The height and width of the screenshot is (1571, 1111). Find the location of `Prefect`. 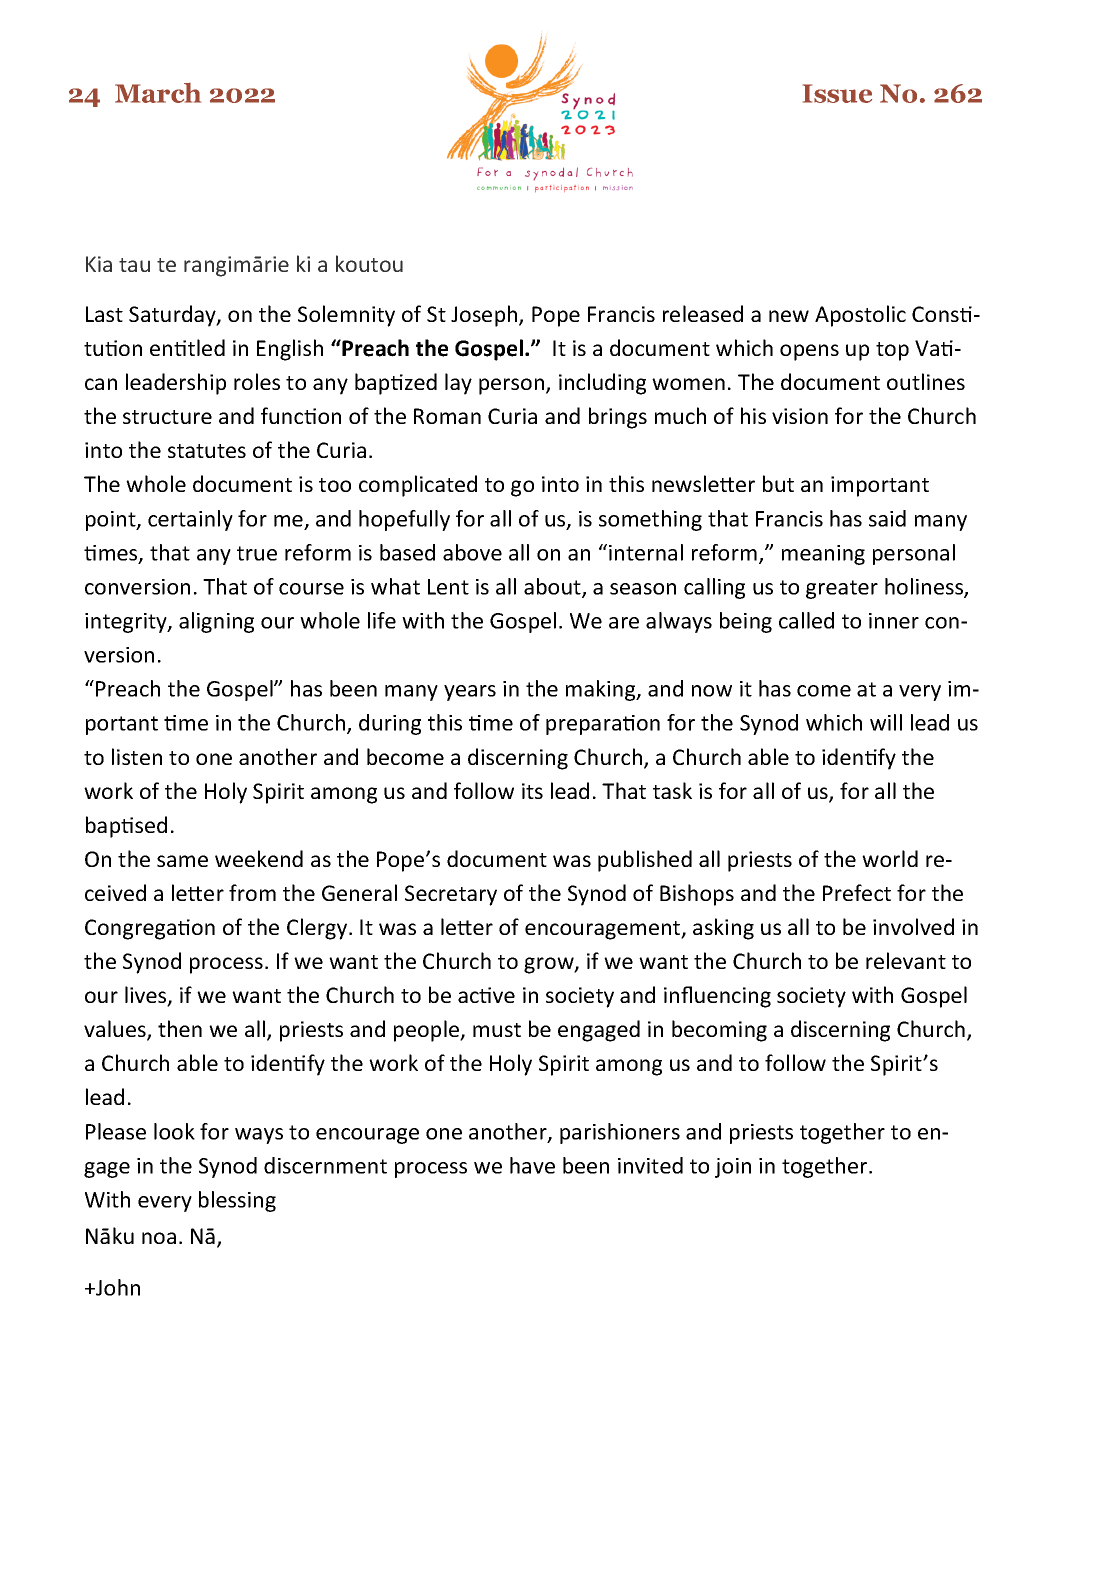

Prefect is located at coordinates (857, 892).
